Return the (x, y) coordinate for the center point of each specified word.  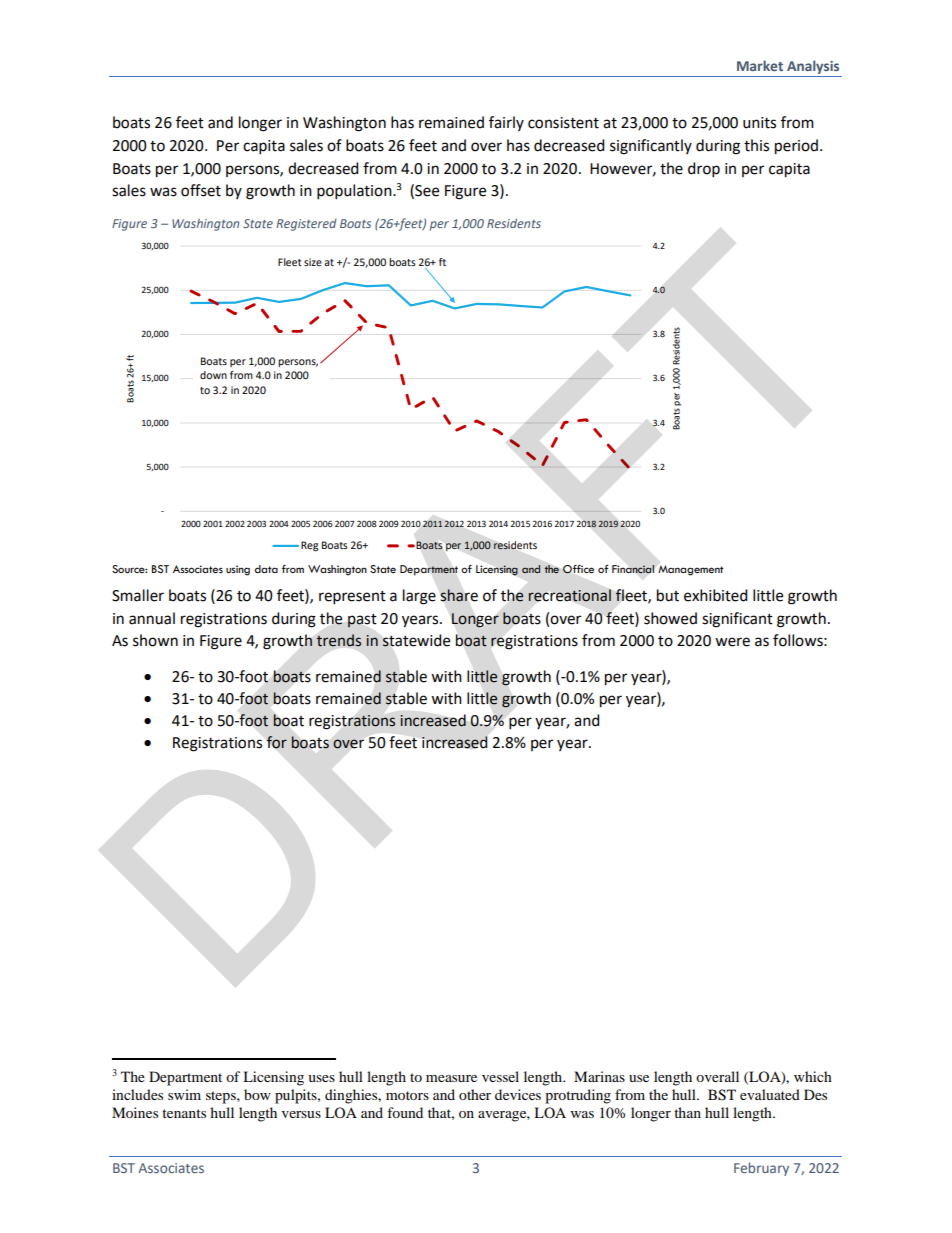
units (759, 123)
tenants (184, 1113)
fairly (506, 123)
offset (201, 190)
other (475, 1094)
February (761, 1169)
